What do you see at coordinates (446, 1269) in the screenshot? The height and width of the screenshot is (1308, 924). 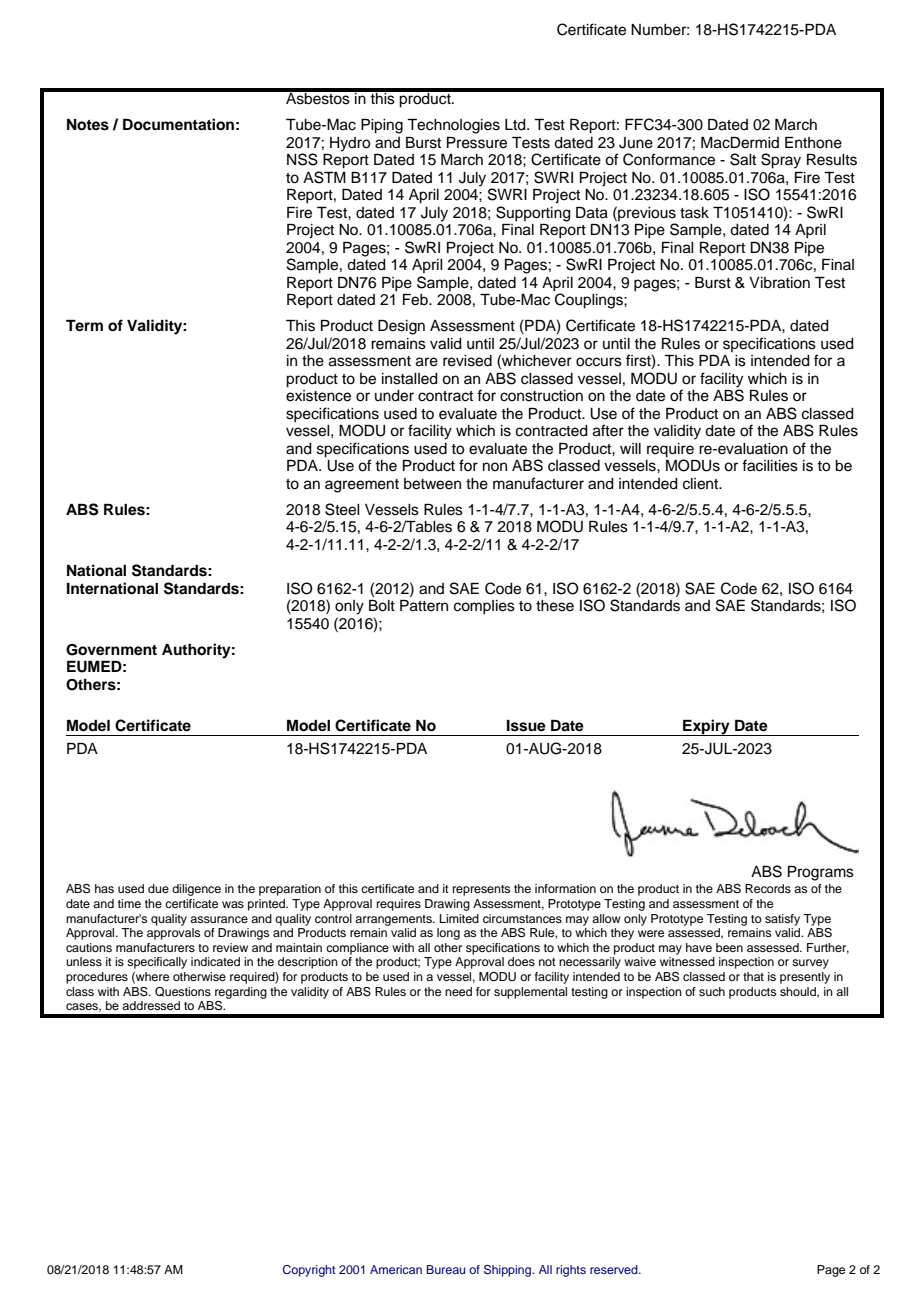 I see `Bureau` at bounding box center [446, 1269].
